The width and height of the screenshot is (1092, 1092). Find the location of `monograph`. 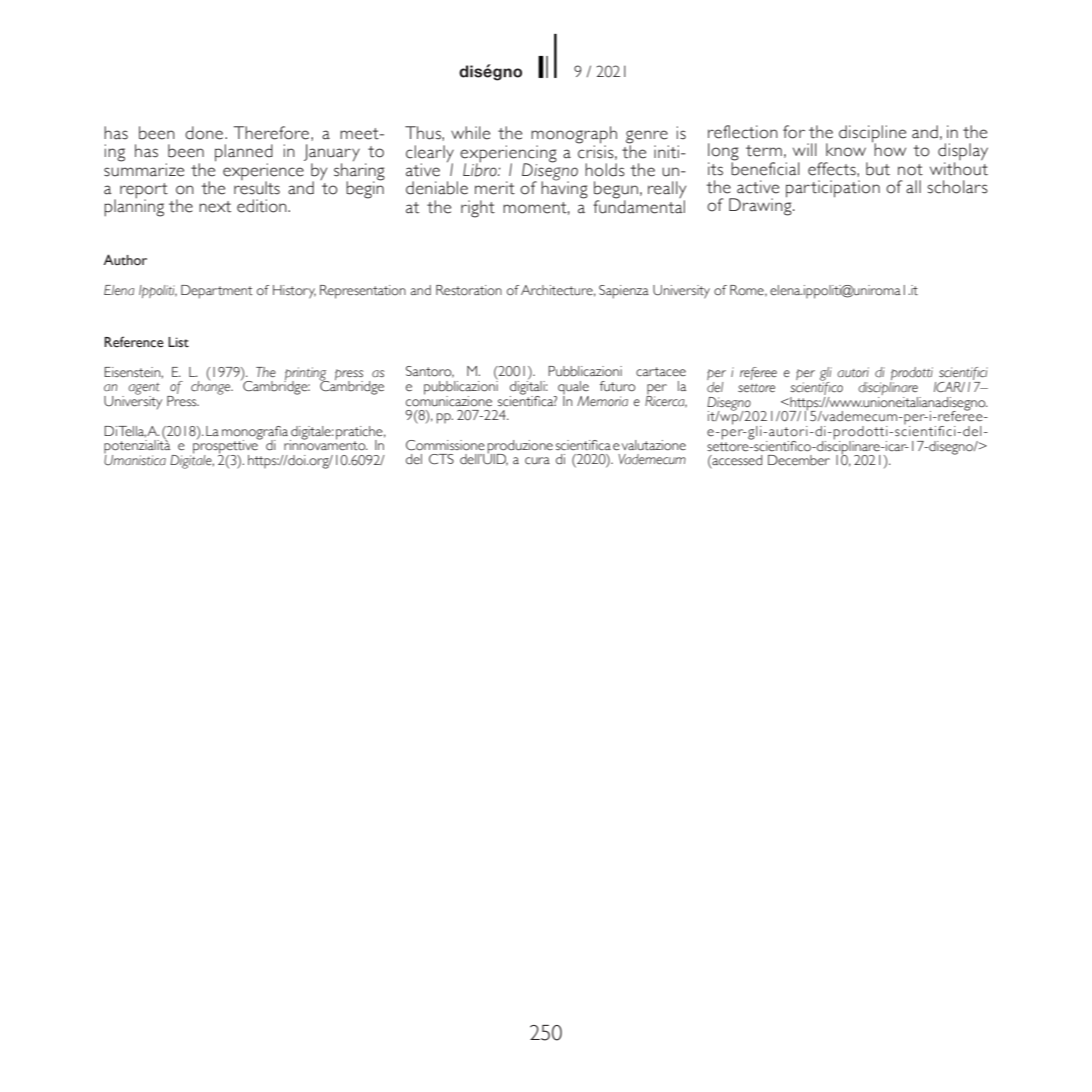

monograph is located at coordinates (574, 136).
